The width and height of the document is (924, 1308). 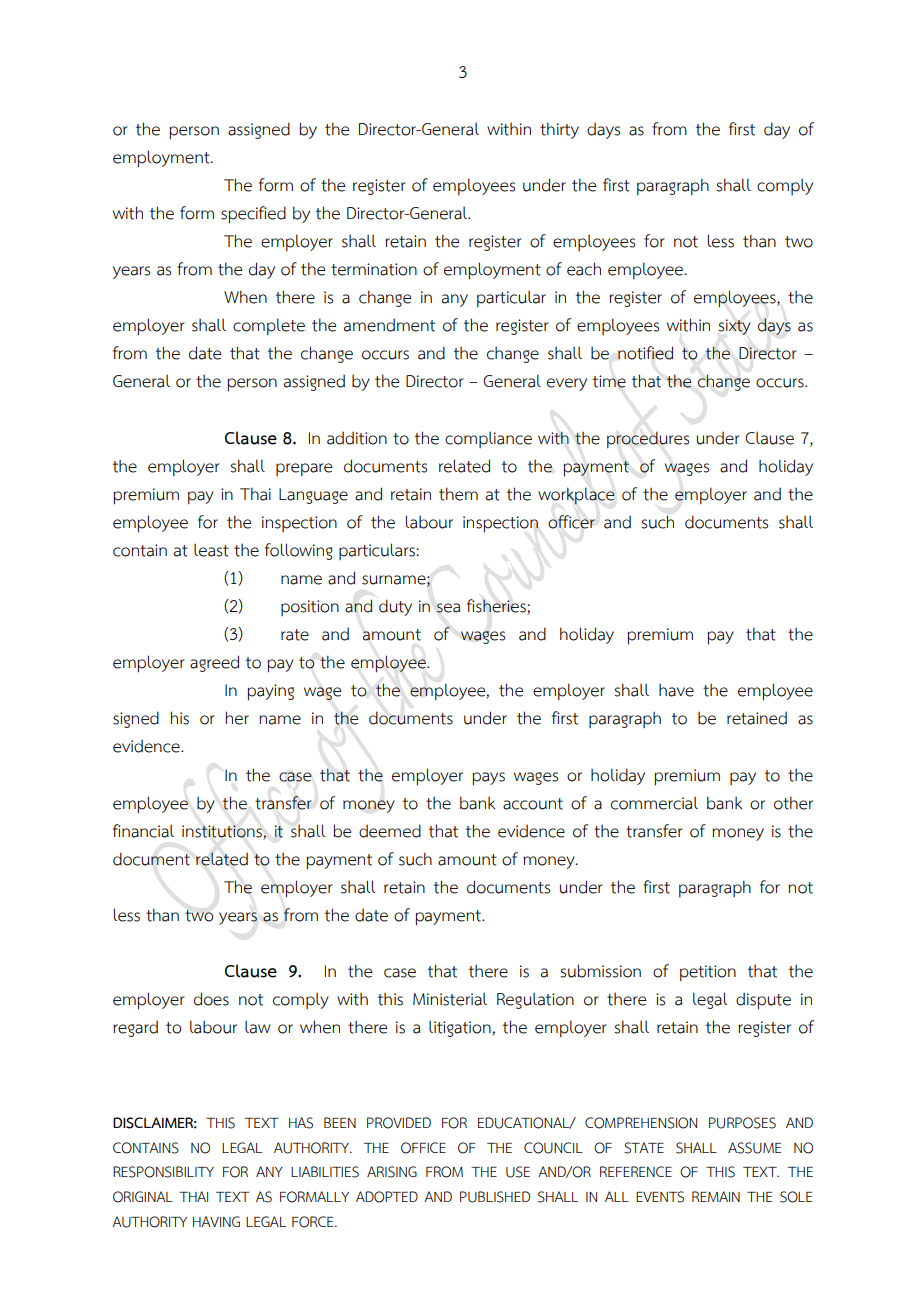 I want to click on thirty, so click(x=559, y=130).
